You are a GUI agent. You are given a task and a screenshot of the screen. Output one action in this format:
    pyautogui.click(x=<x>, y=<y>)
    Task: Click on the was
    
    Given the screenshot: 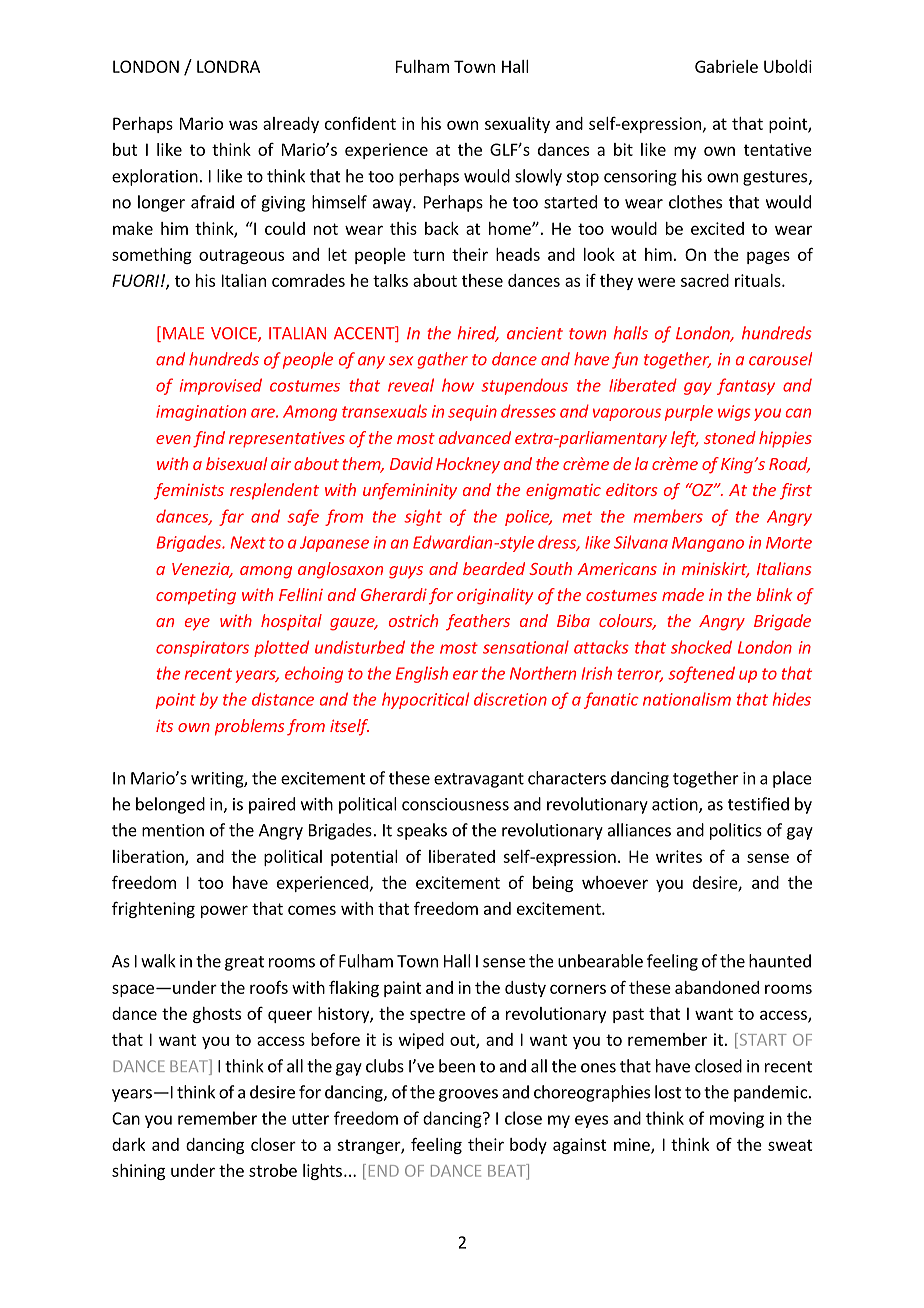 What is the action you would take?
    pyautogui.click(x=243, y=125)
